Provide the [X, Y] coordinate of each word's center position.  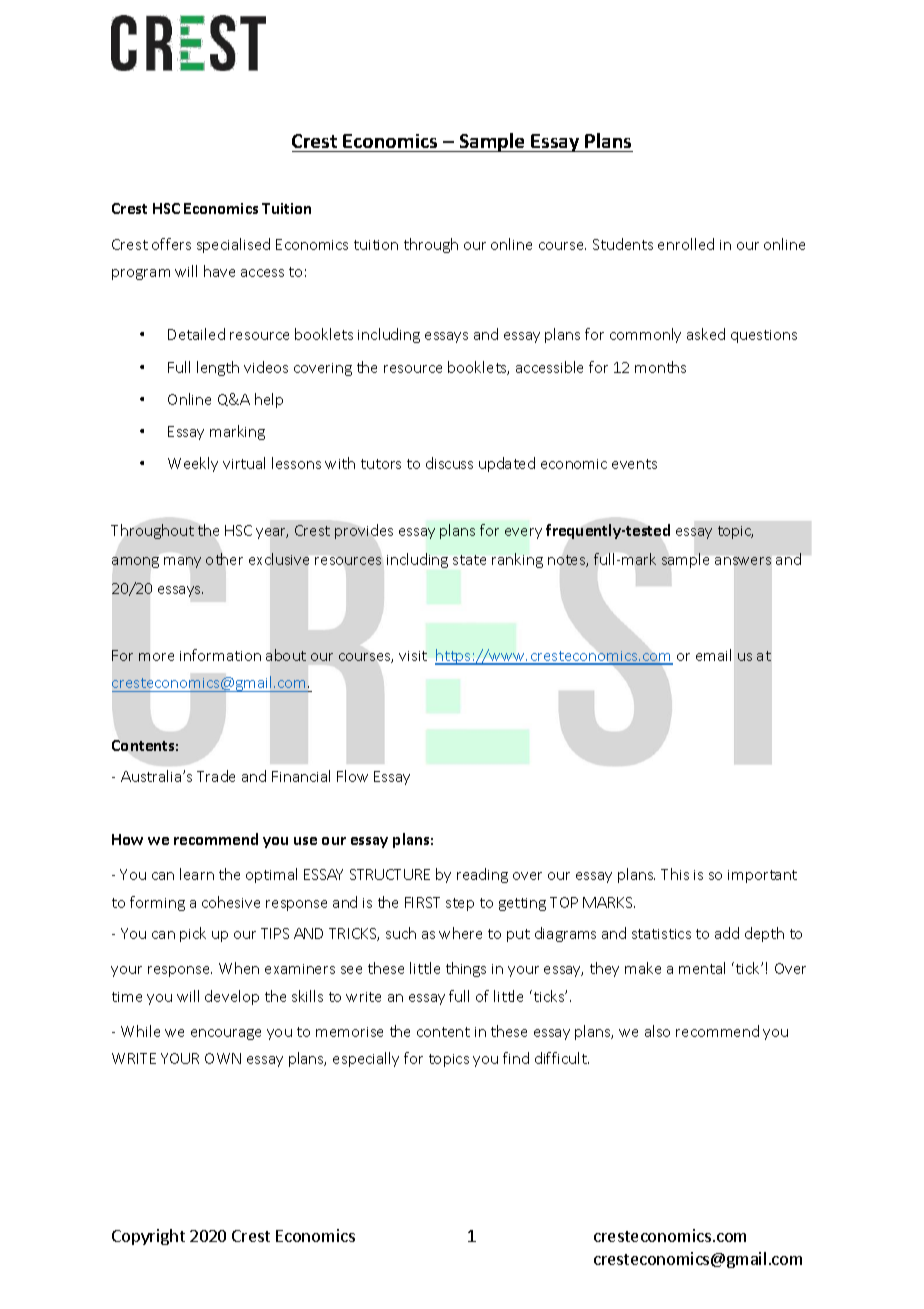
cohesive [231, 902]
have [219, 271]
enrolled [686, 244]
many [182, 562]
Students [623, 244]
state [469, 560]
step [460, 904]
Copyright [148, 1237]
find [516, 1058]
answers [743, 561]
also [657, 1031]
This [675, 874]
